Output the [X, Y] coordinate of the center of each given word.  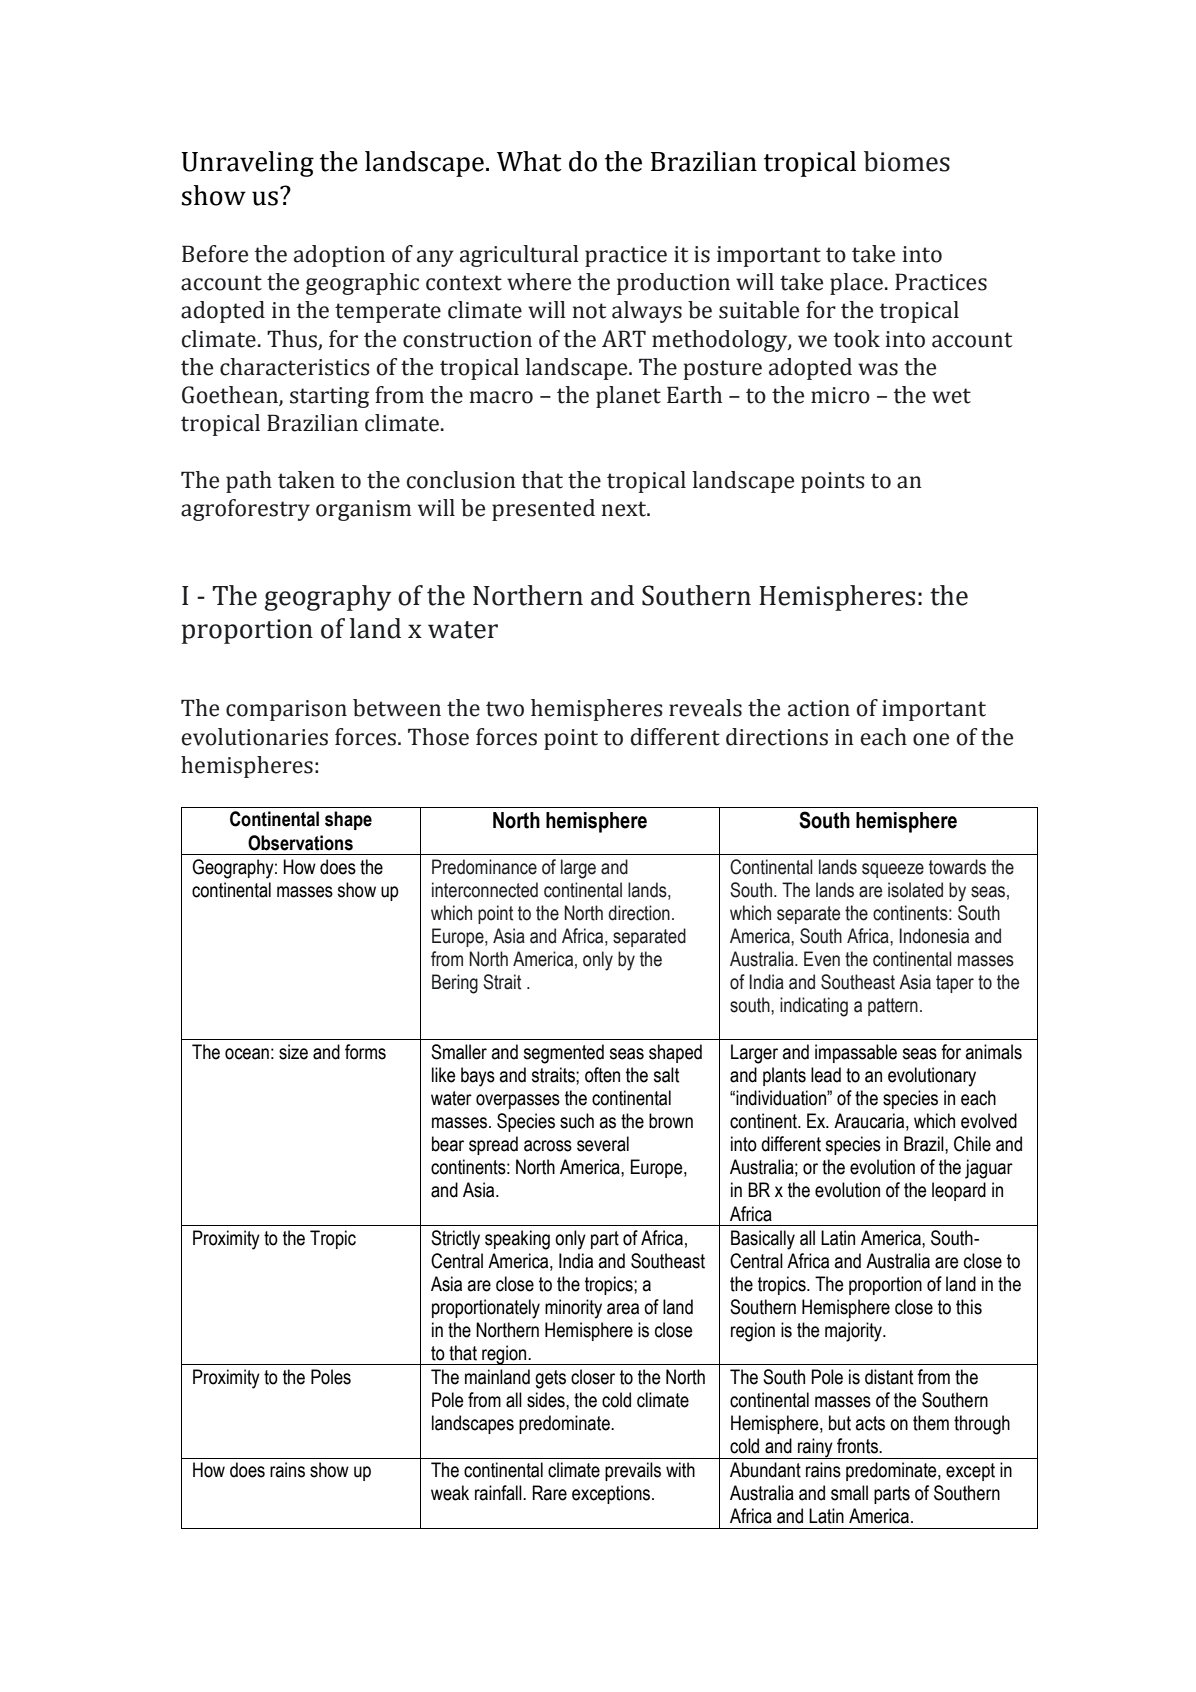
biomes [907, 161]
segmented [564, 1054]
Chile [972, 1144]
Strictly [455, 1240]
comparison [286, 710]
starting [329, 397]
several [603, 1144]
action [819, 708]
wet [951, 396]
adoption [339, 256]
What [529, 161]
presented [543, 510]
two [505, 709]
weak [450, 1493]
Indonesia [934, 936]
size [293, 1052]
